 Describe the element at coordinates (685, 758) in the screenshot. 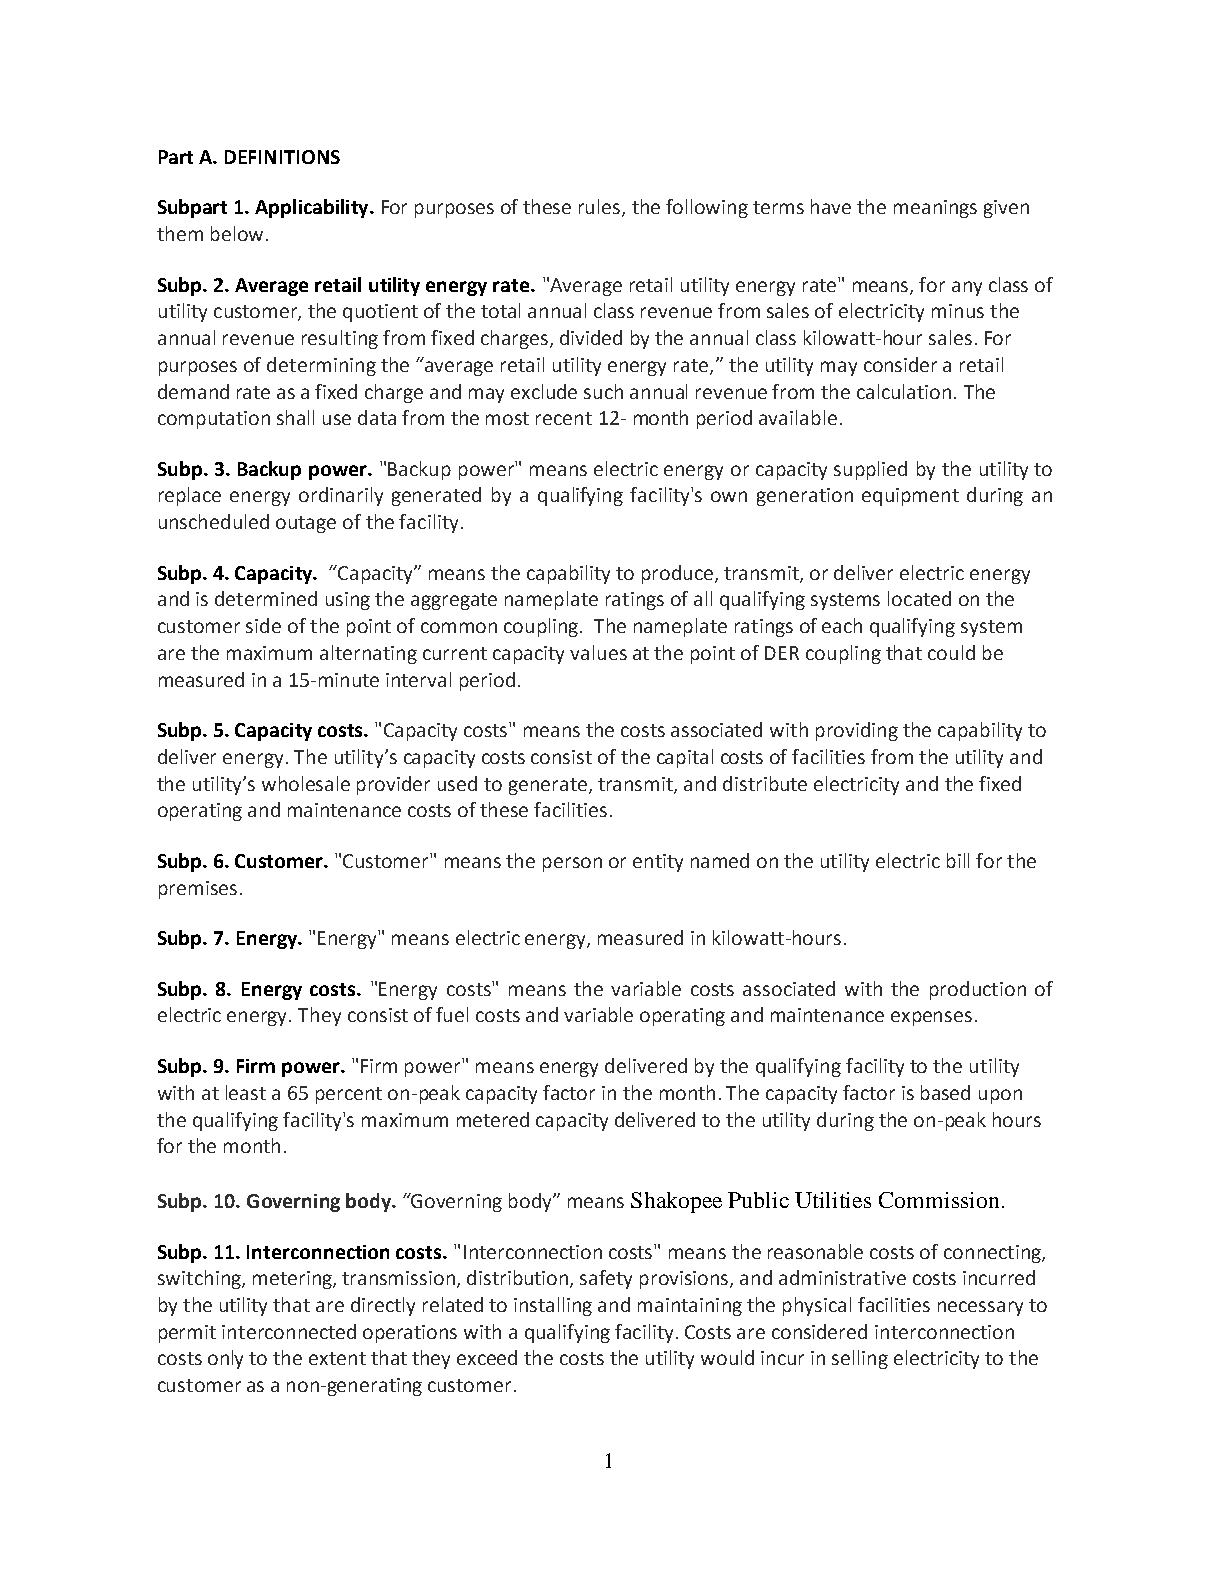

I see `capital` at that location.
